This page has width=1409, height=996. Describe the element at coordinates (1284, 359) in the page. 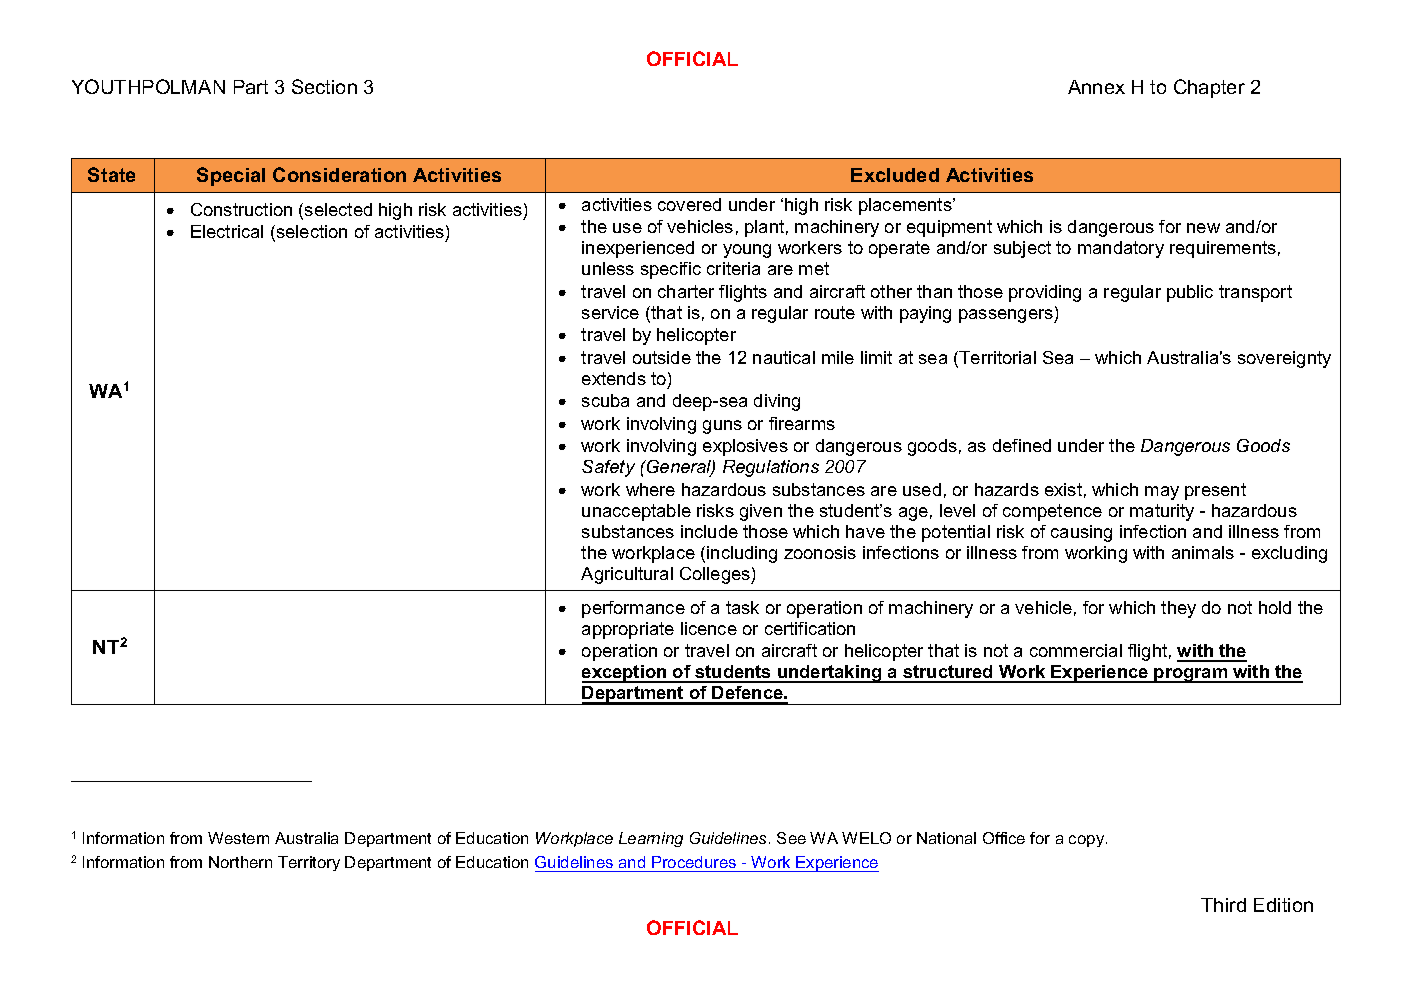

I see `sovereignty` at that location.
